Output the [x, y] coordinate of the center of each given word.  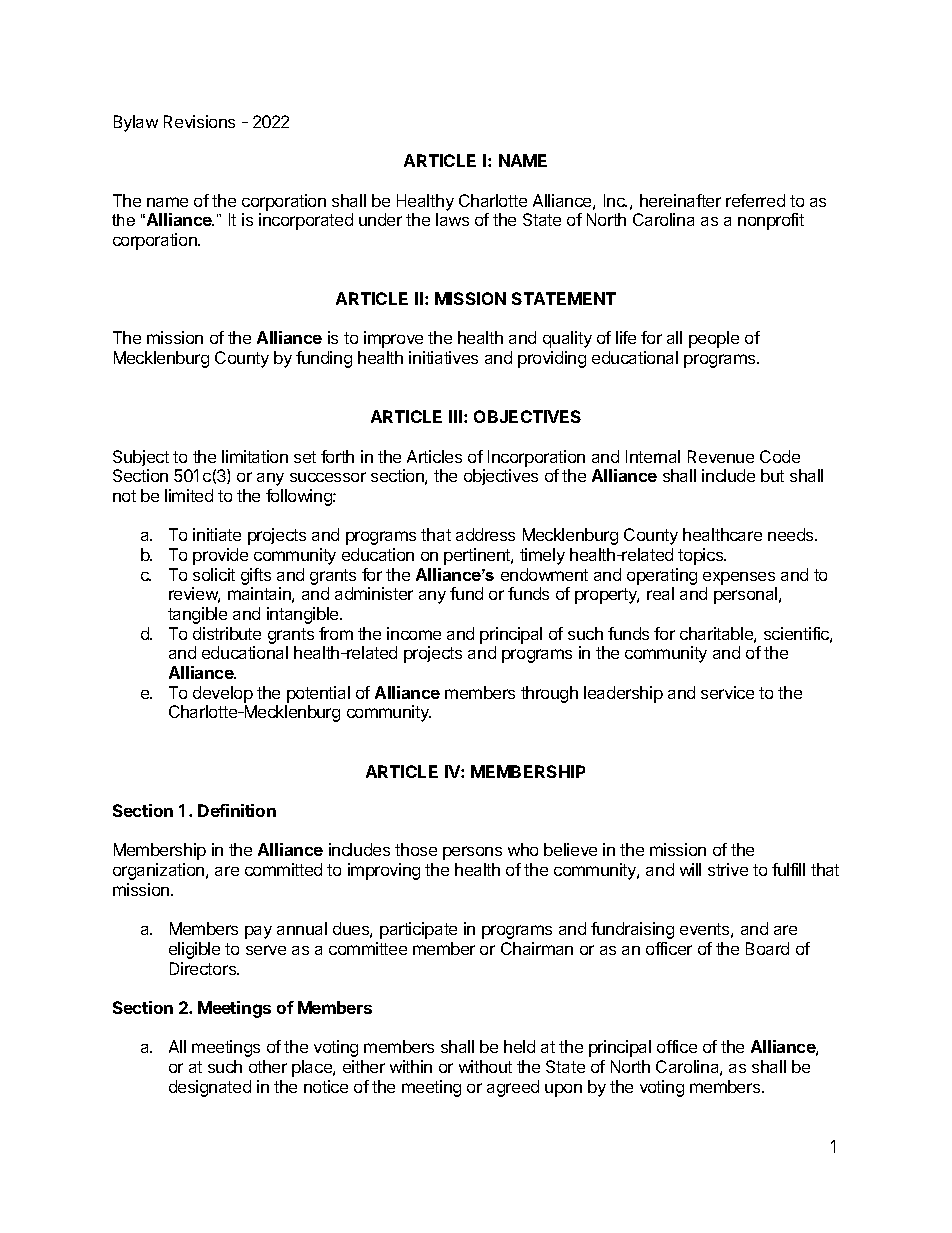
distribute [227, 633]
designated [210, 1088]
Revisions [199, 121]
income [414, 633]
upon [563, 1090]
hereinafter [680, 200]
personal [747, 595]
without [485, 1066]
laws [452, 219]
